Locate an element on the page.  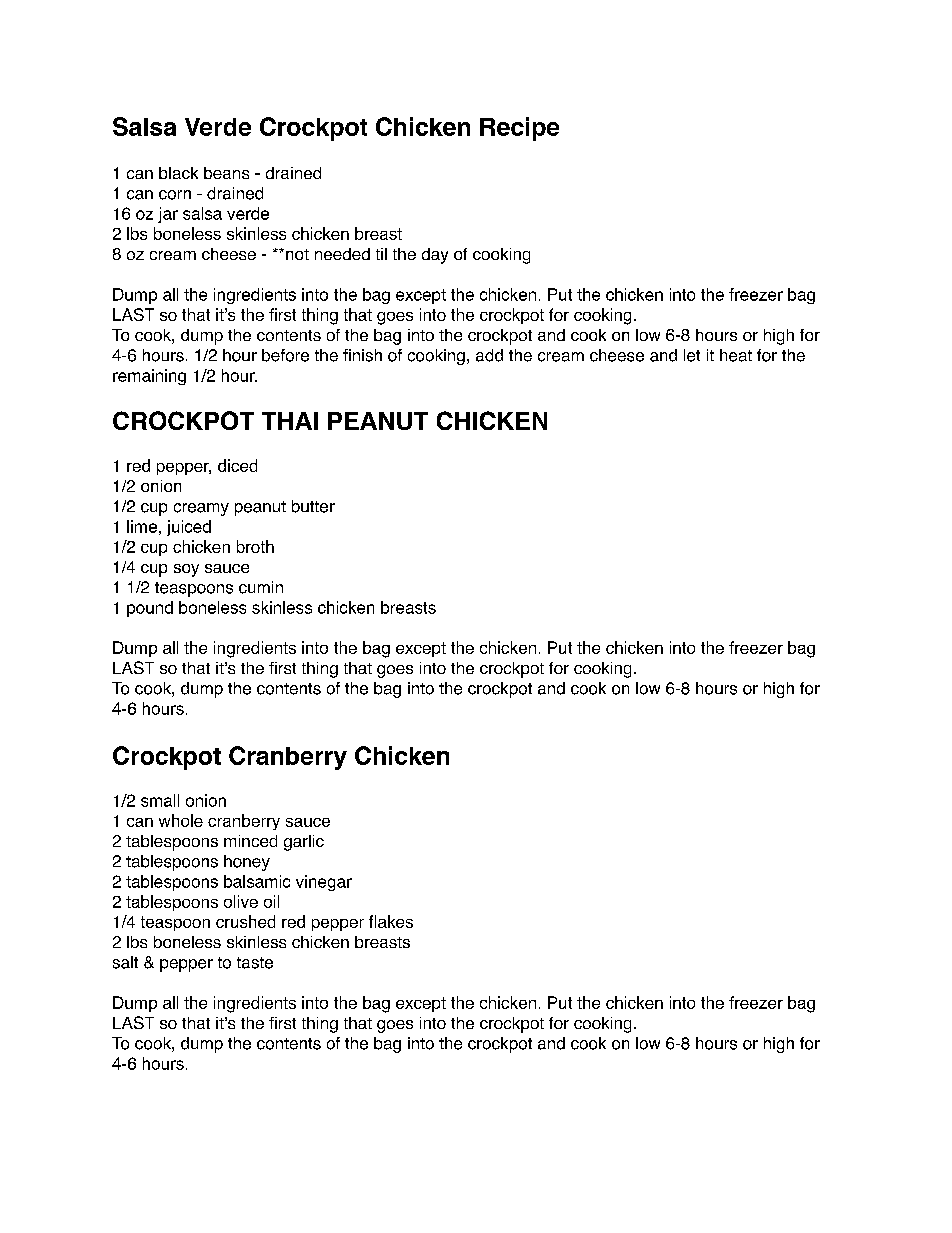
broth is located at coordinates (255, 546).
